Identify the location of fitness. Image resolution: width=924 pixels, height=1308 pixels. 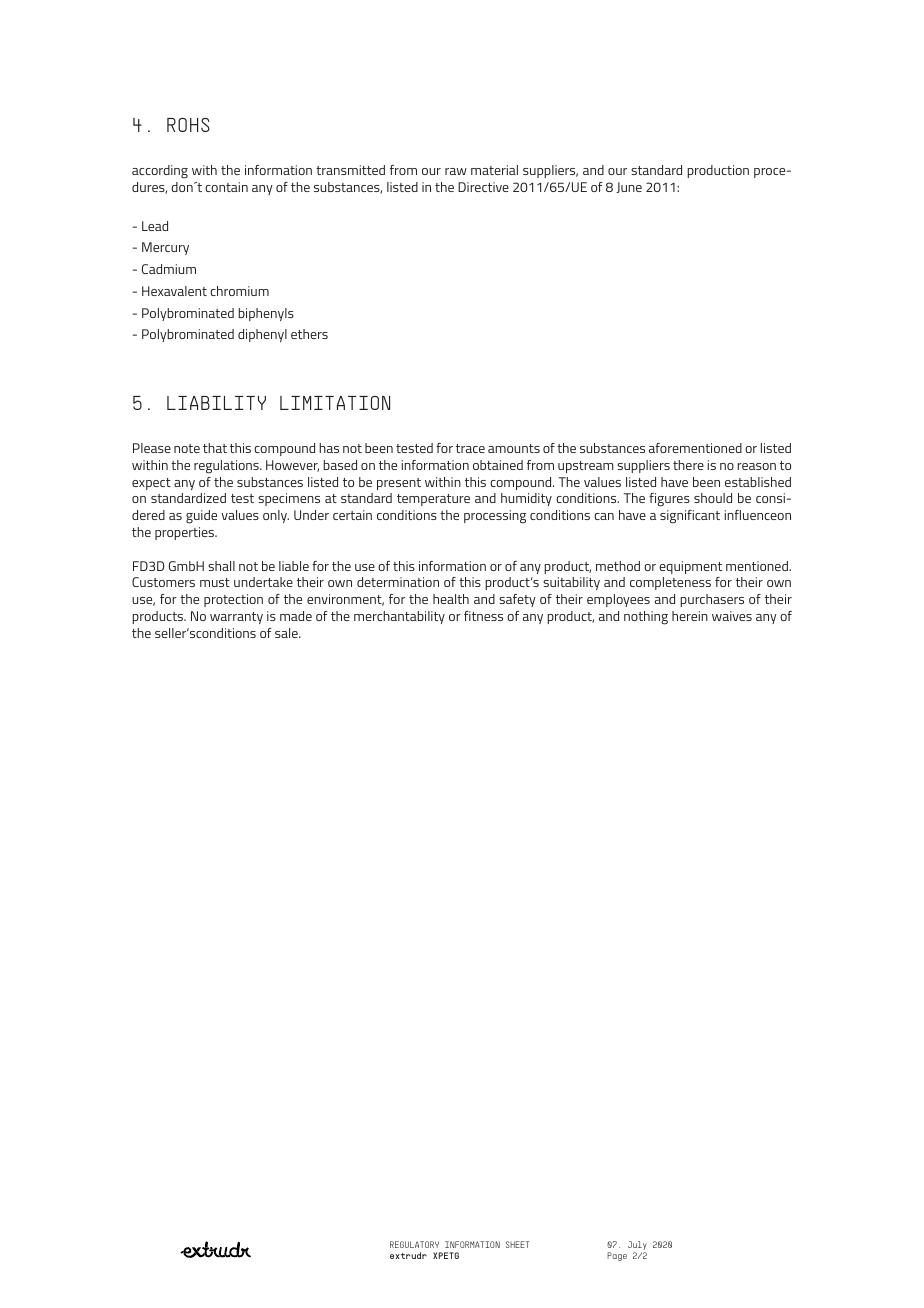
(483, 616).
